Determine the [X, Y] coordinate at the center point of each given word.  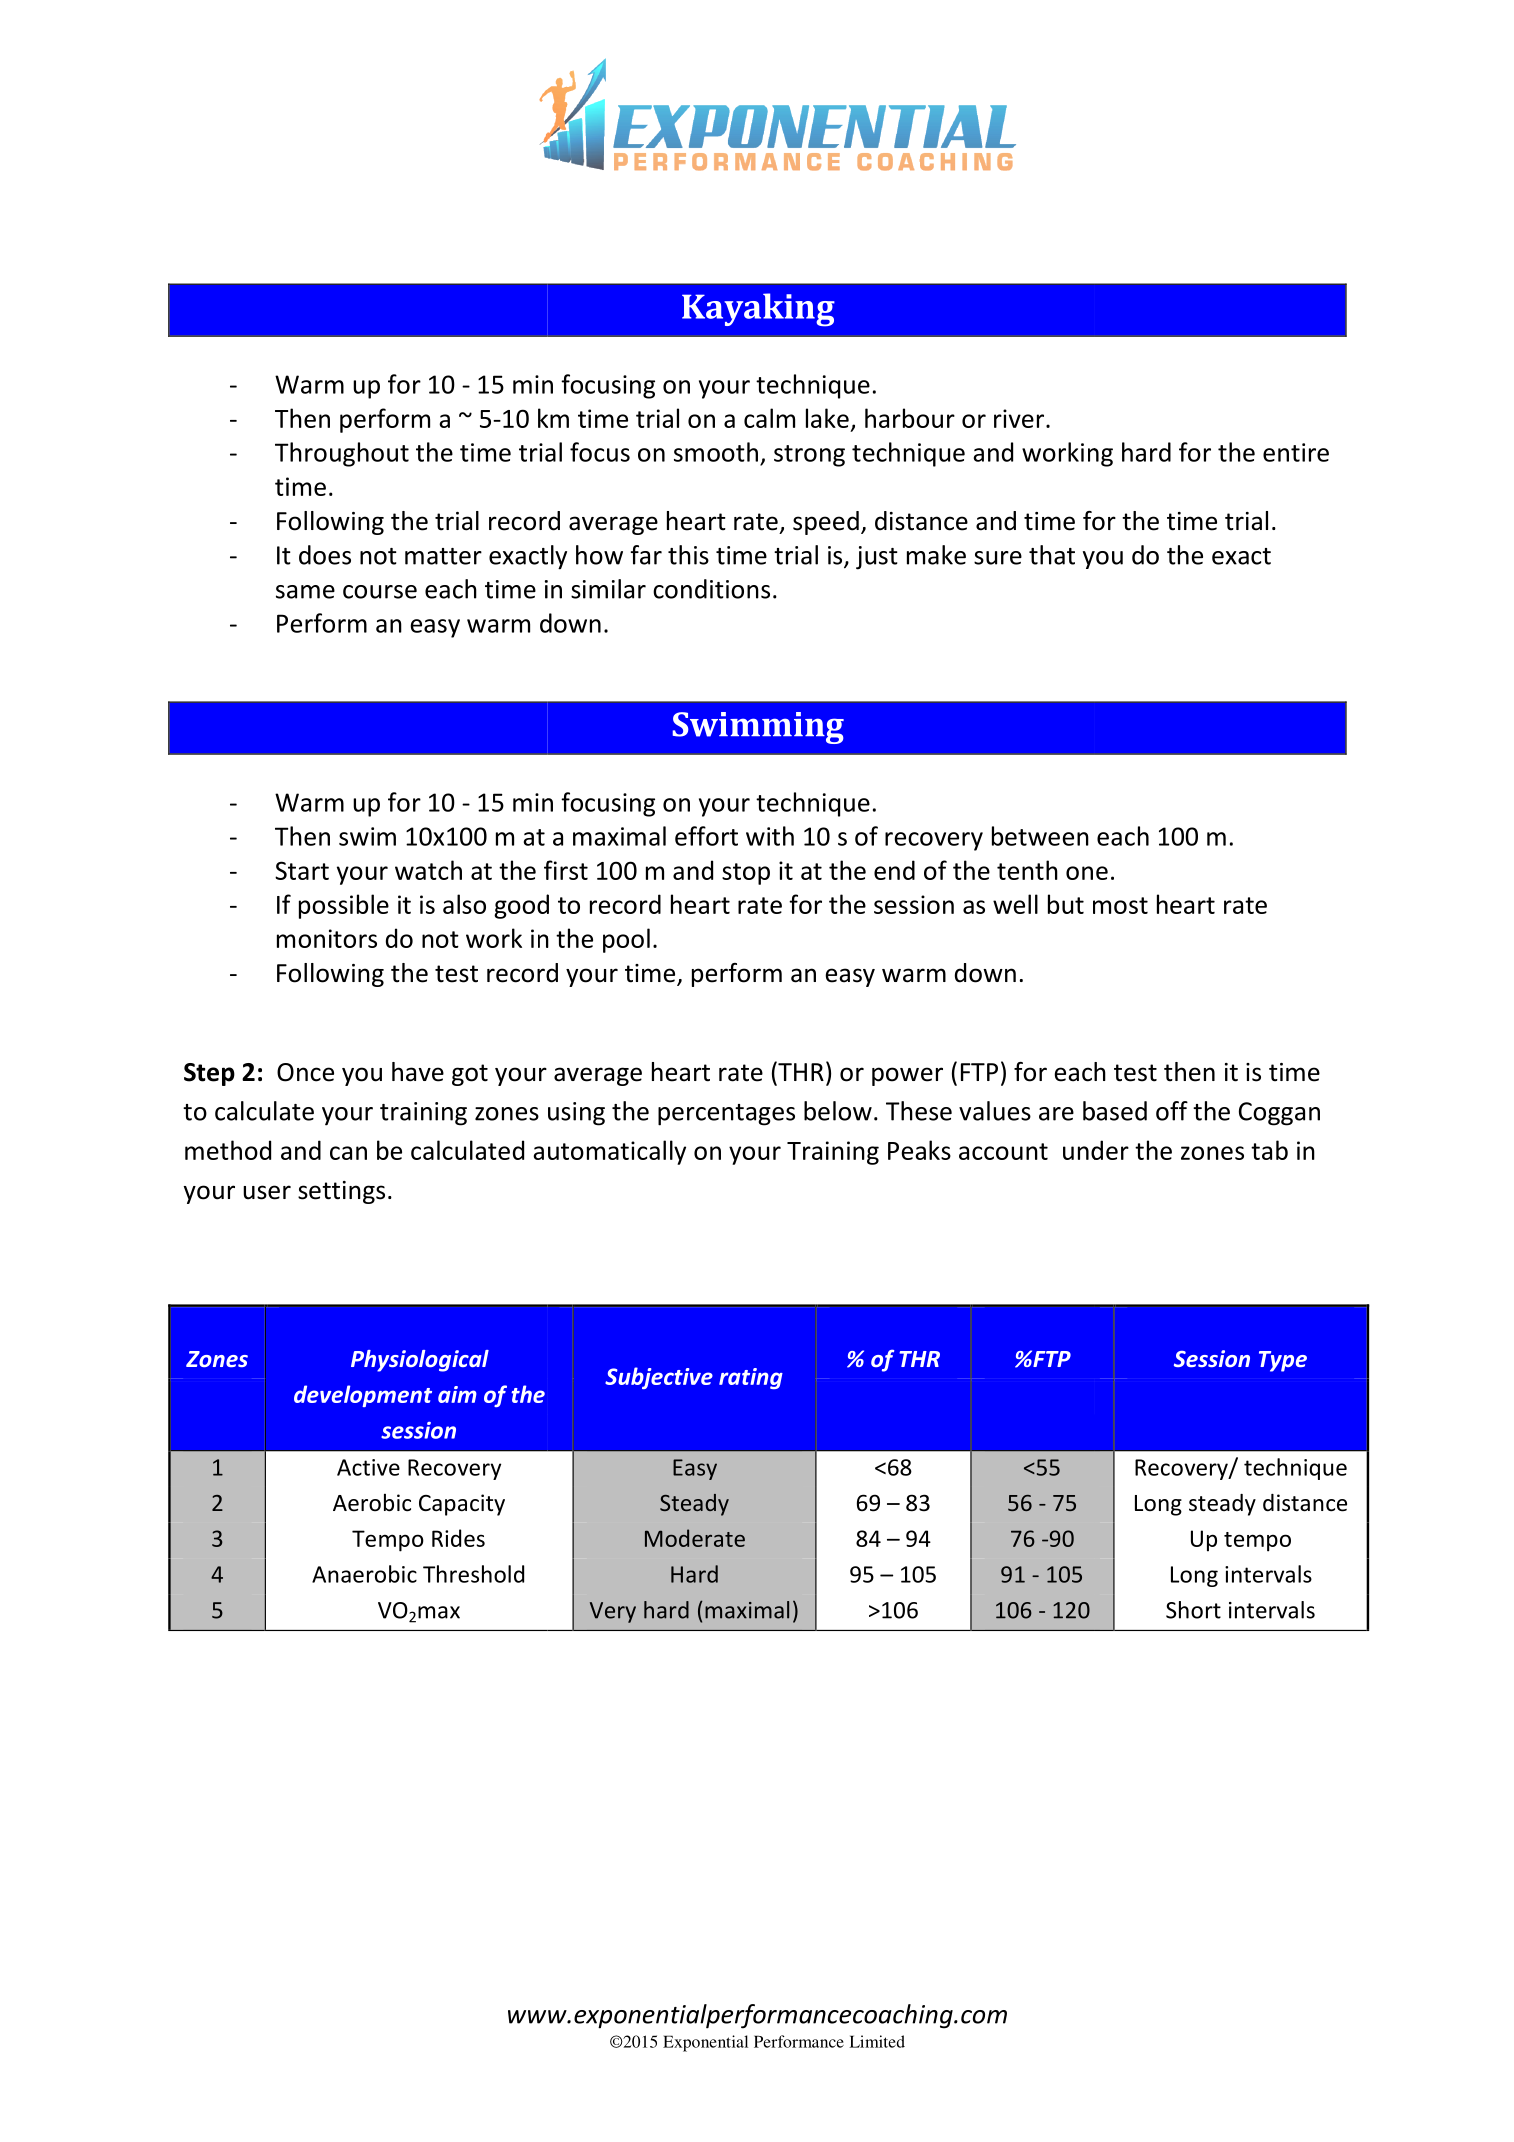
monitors [327, 938]
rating [751, 1378]
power [907, 1076]
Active [368, 1467]
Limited [877, 2041]
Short [1193, 1610]
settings [341, 1192]
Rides [458, 1538]
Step [209, 1074]
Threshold [473, 1574]
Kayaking [758, 310]
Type [1283, 1361]
